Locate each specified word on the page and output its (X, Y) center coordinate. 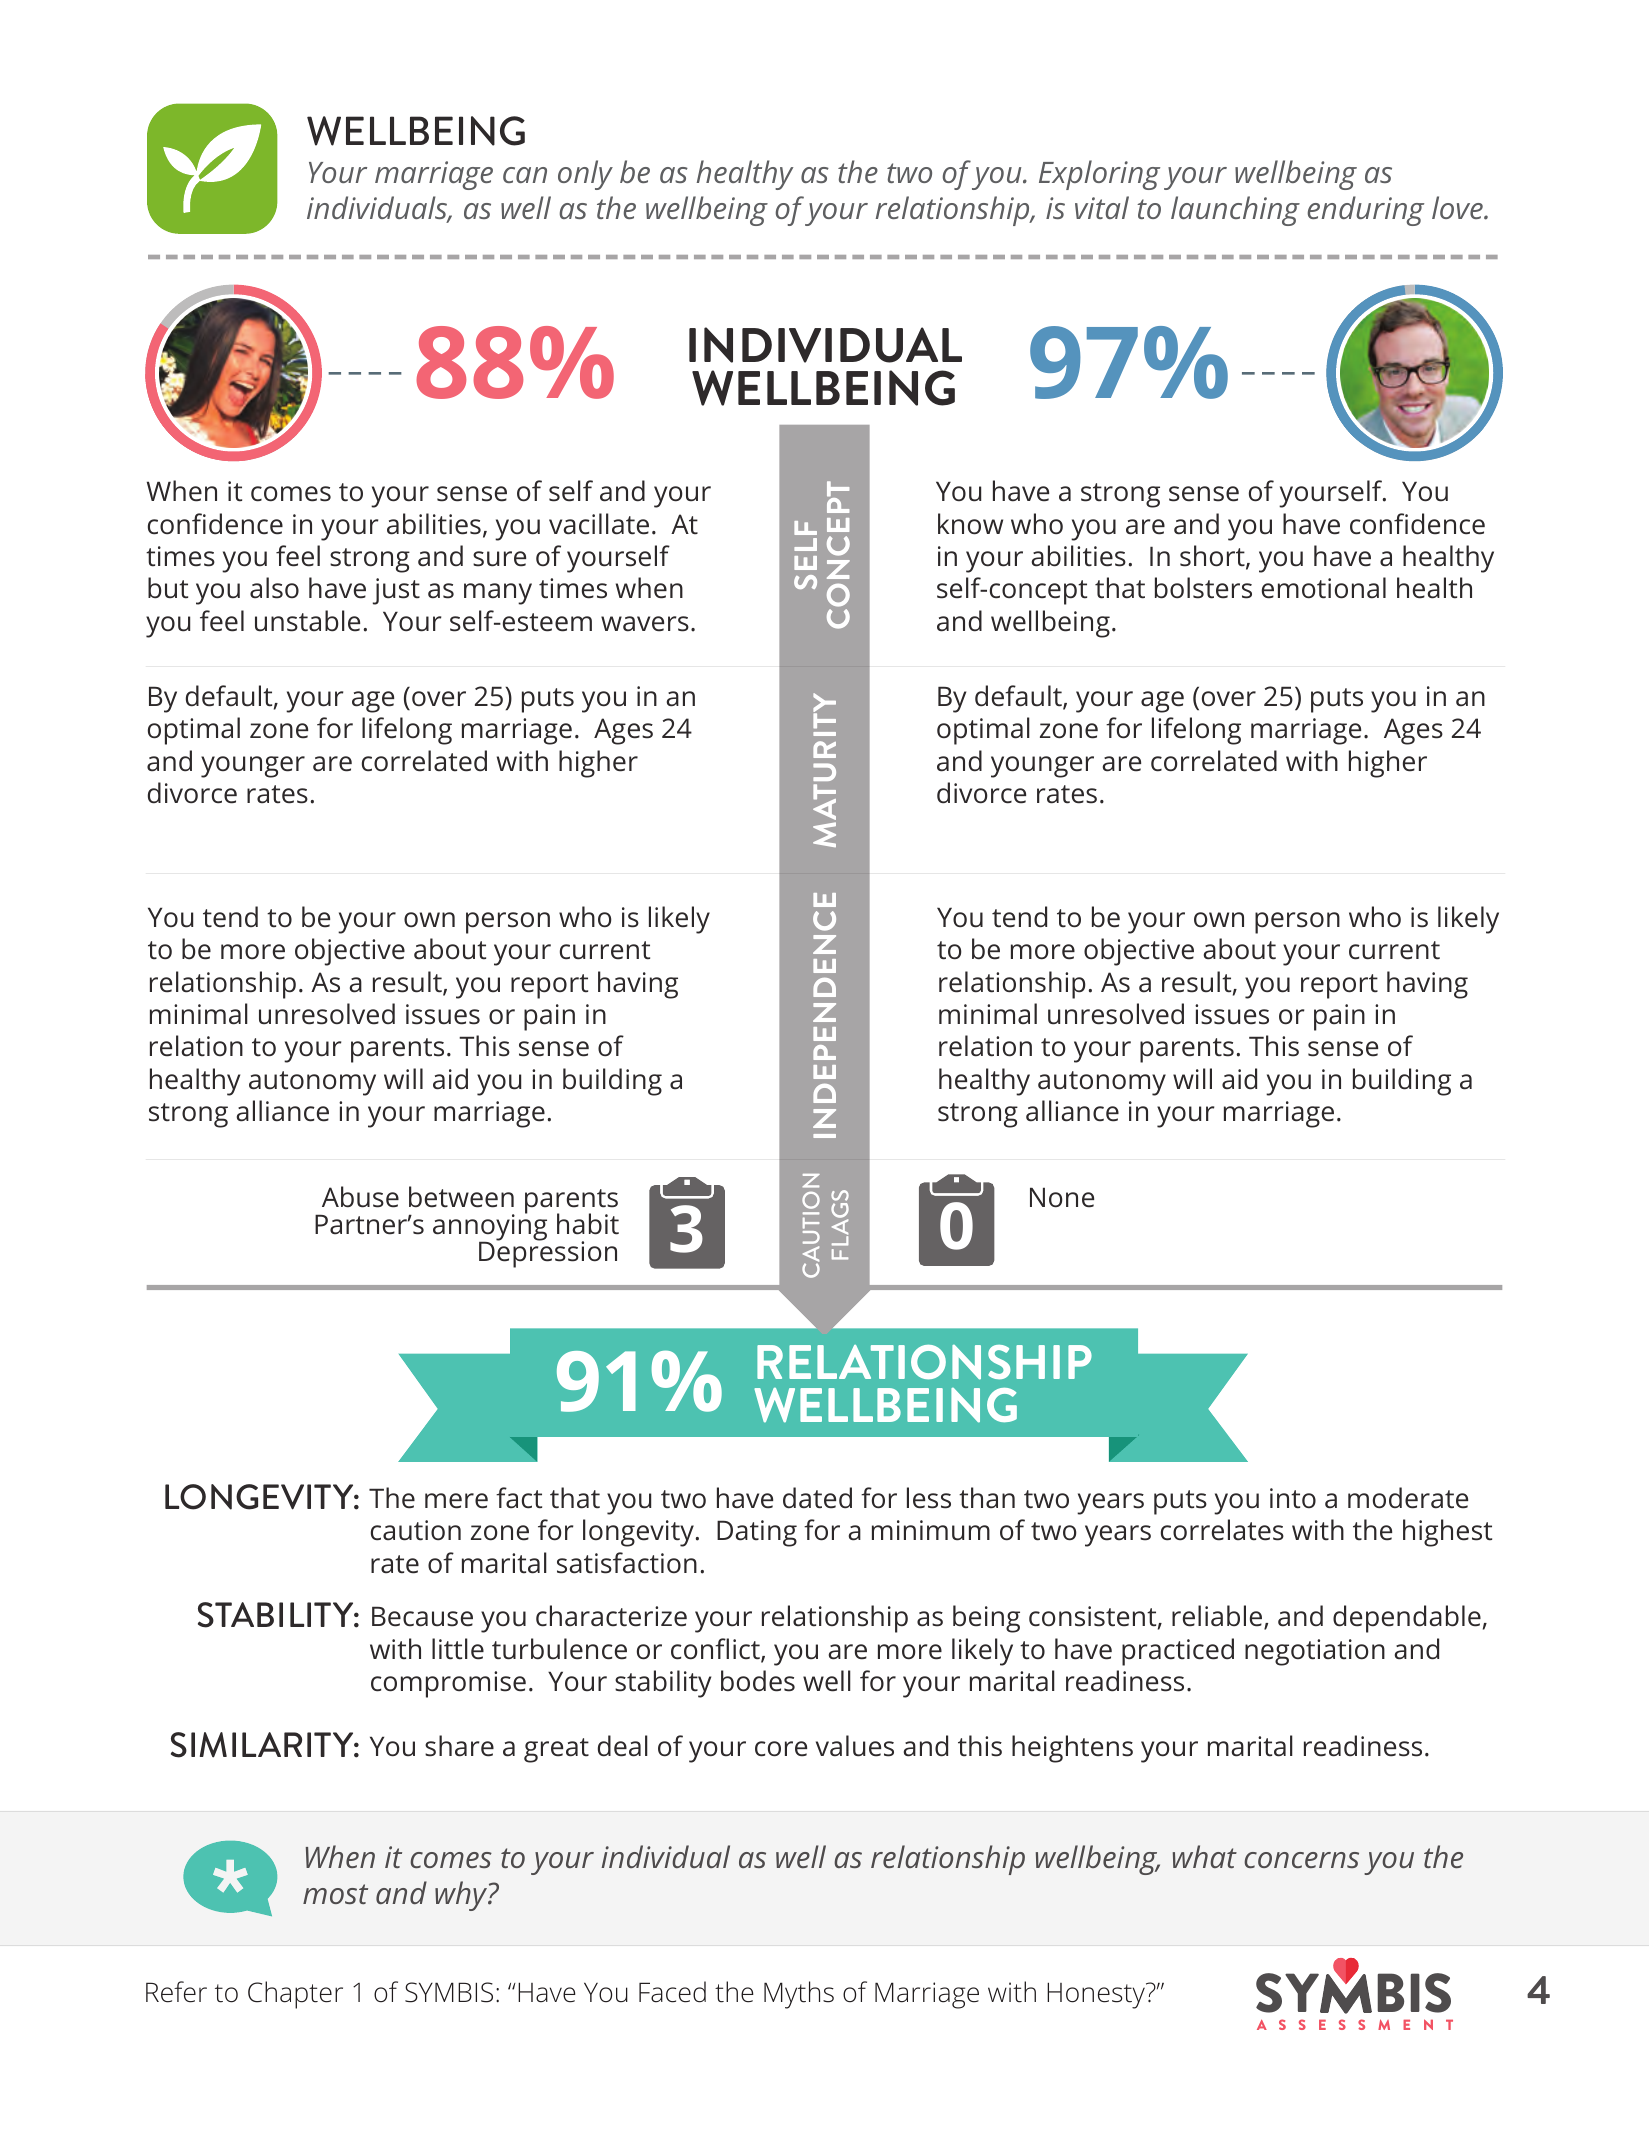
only (585, 175)
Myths (799, 1995)
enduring (1365, 211)
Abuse (360, 1197)
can (525, 175)
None (1062, 1197)
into (1293, 1498)
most (335, 1894)
